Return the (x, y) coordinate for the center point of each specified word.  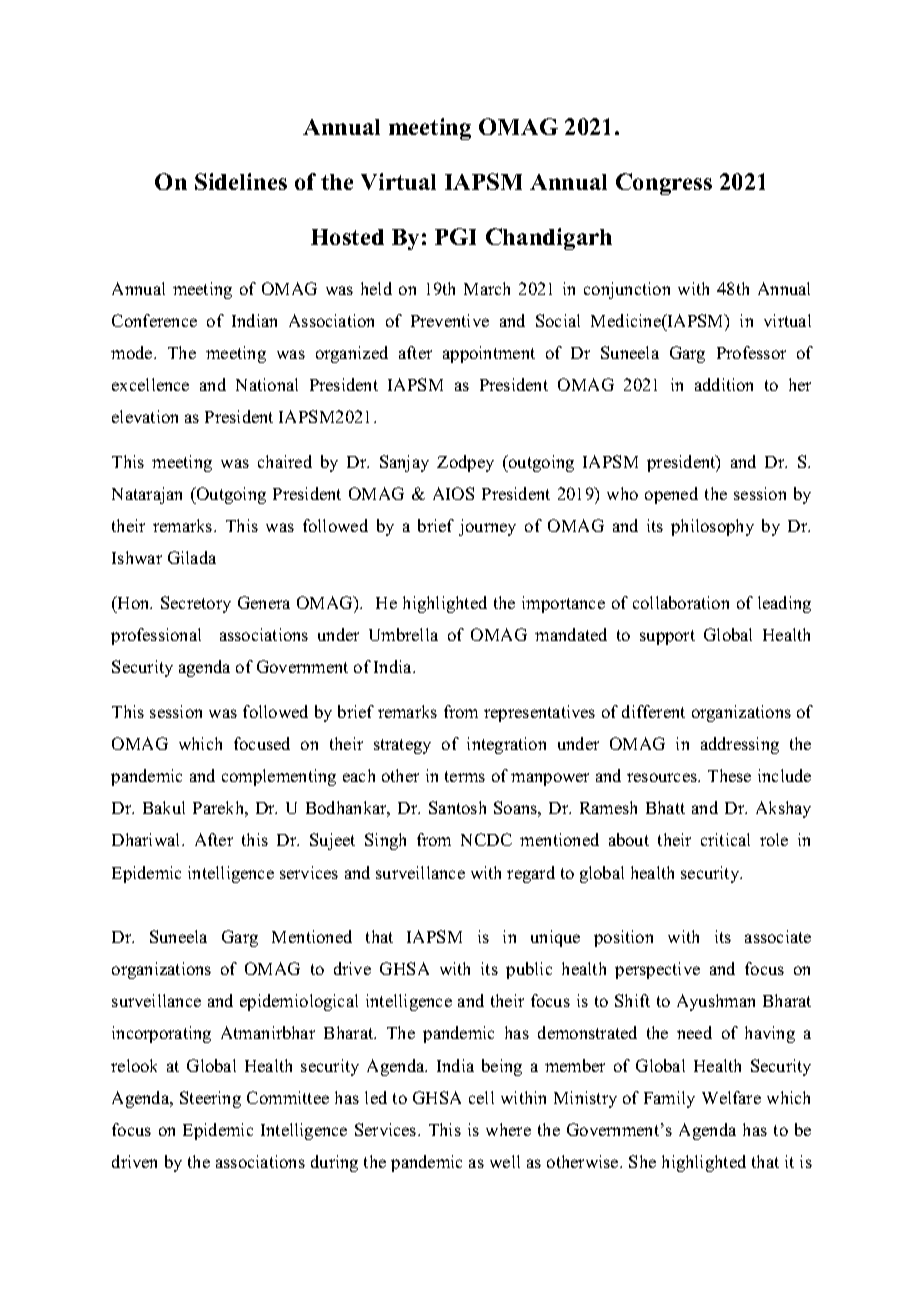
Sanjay (404, 463)
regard (531, 874)
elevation (145, 416)
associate (778, 936)
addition (724, 384)
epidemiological (299, 1002)
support (667, 637)
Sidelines (241, 181)
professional (156, 636)
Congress (664, 184)
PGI (455, 236)
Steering (210, 1099)
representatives (539, 713)
